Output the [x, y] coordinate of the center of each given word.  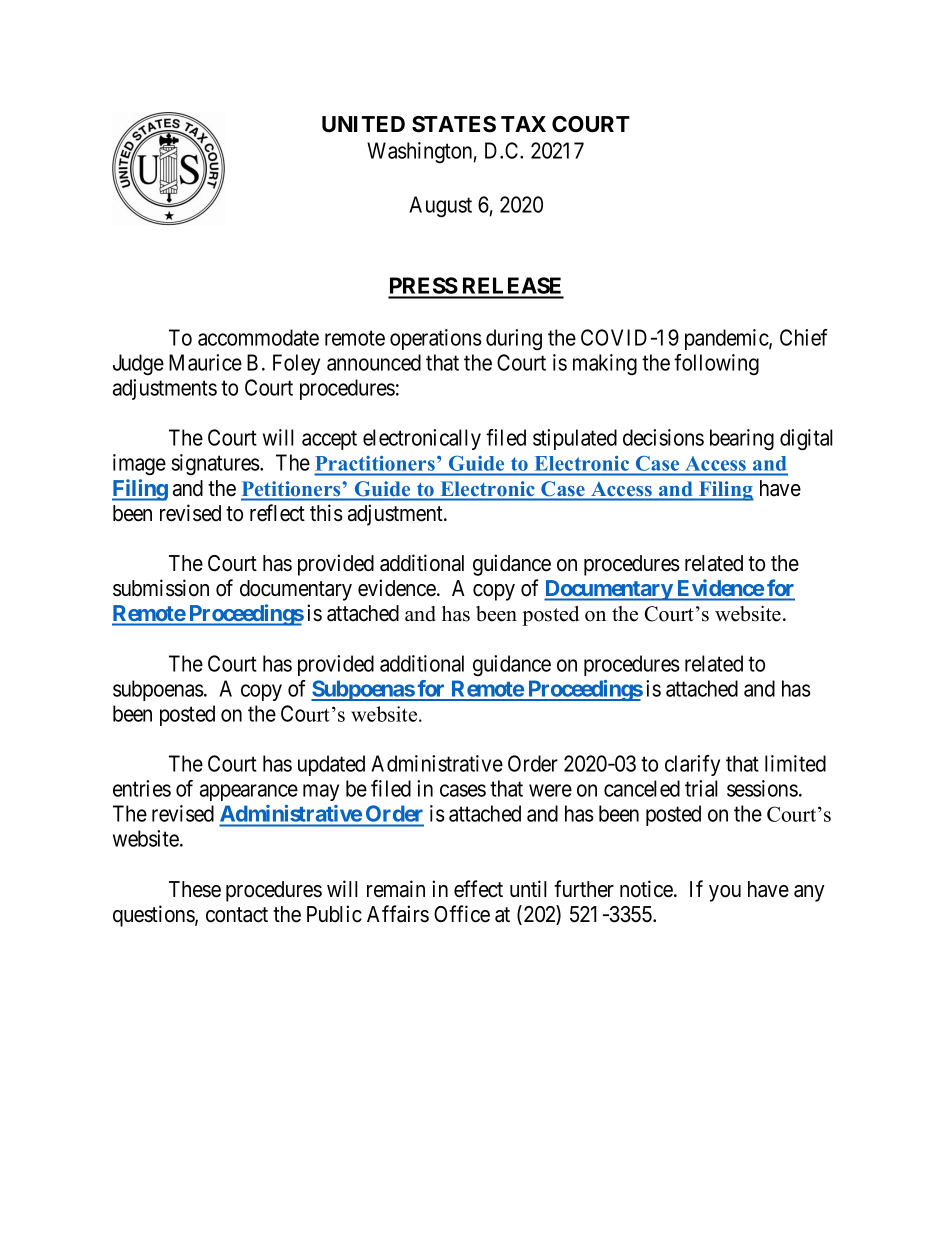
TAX [523, 124]
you [725, 893]
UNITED [363, 124]
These [195, 889]
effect [478, 889]
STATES [454, 124]
